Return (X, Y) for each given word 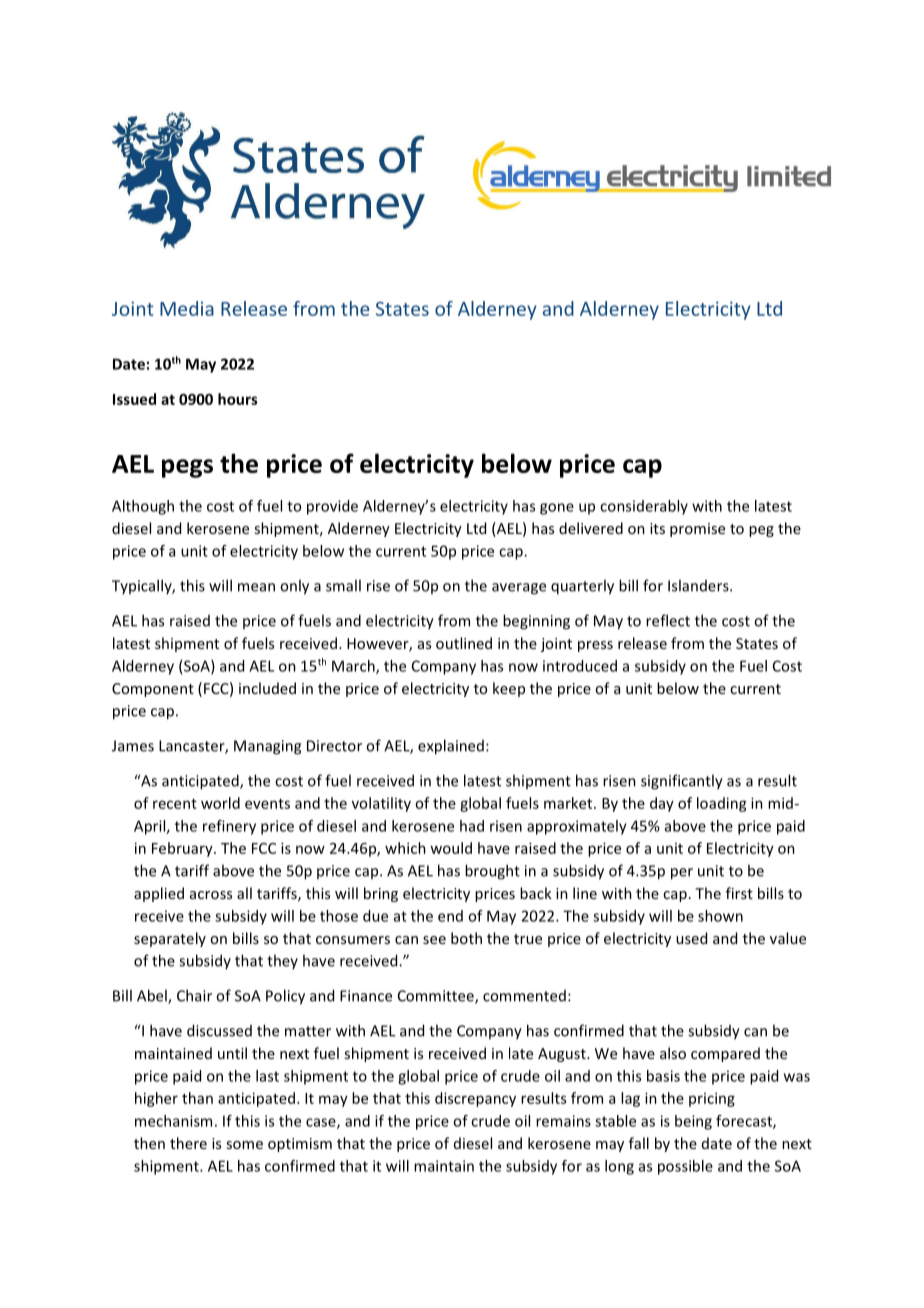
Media (187, 308)
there (188, 1143)
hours (238, 399)
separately (170, 939)
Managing (267, 747)
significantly (682, 782)
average (519, 589)
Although (143, 507)
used (691, 938)
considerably (644, 507)
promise (697, 530)
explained (451, 747)
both (466, 938)
